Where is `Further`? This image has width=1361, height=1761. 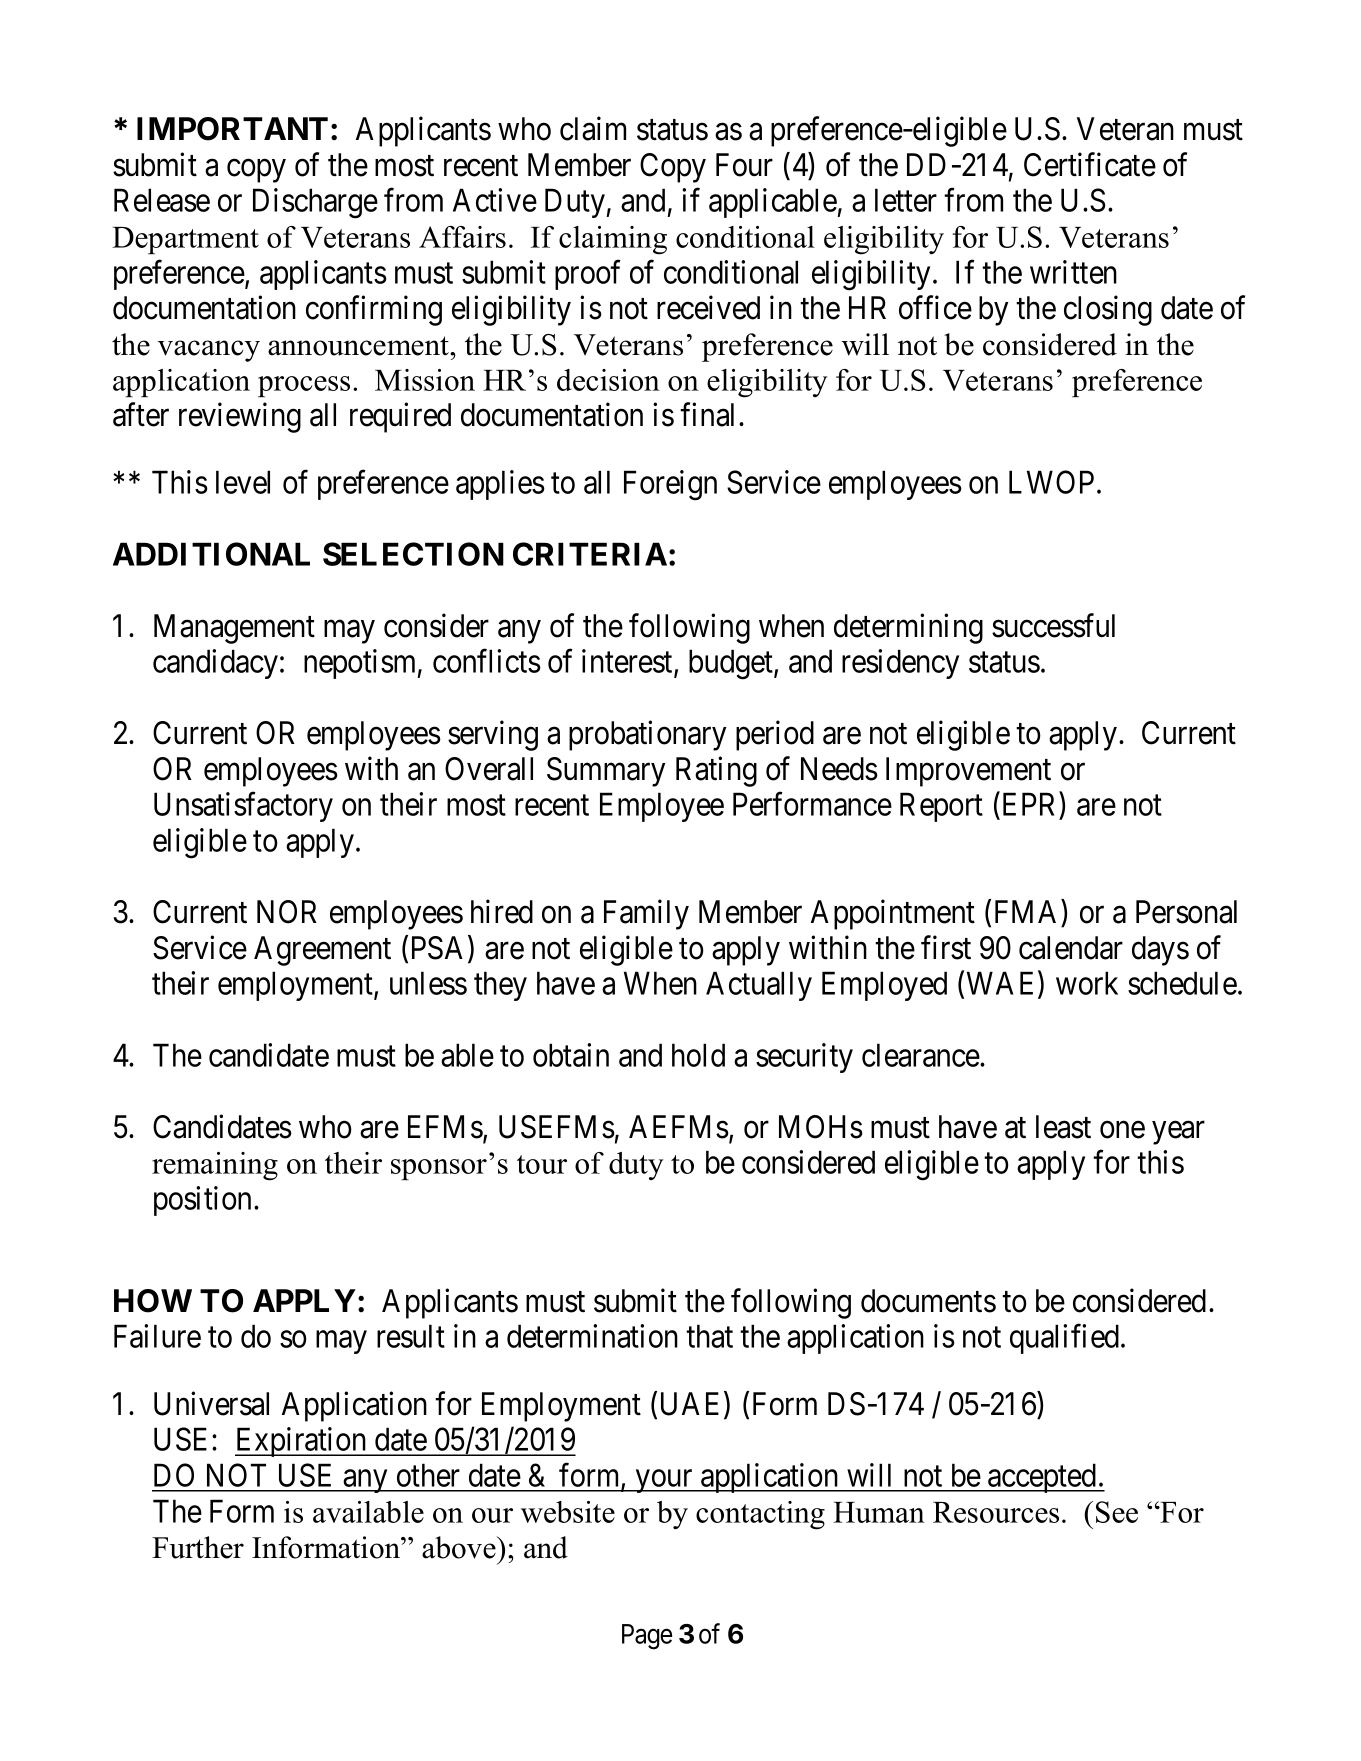 Further is located at coordinates (198, 1547).
